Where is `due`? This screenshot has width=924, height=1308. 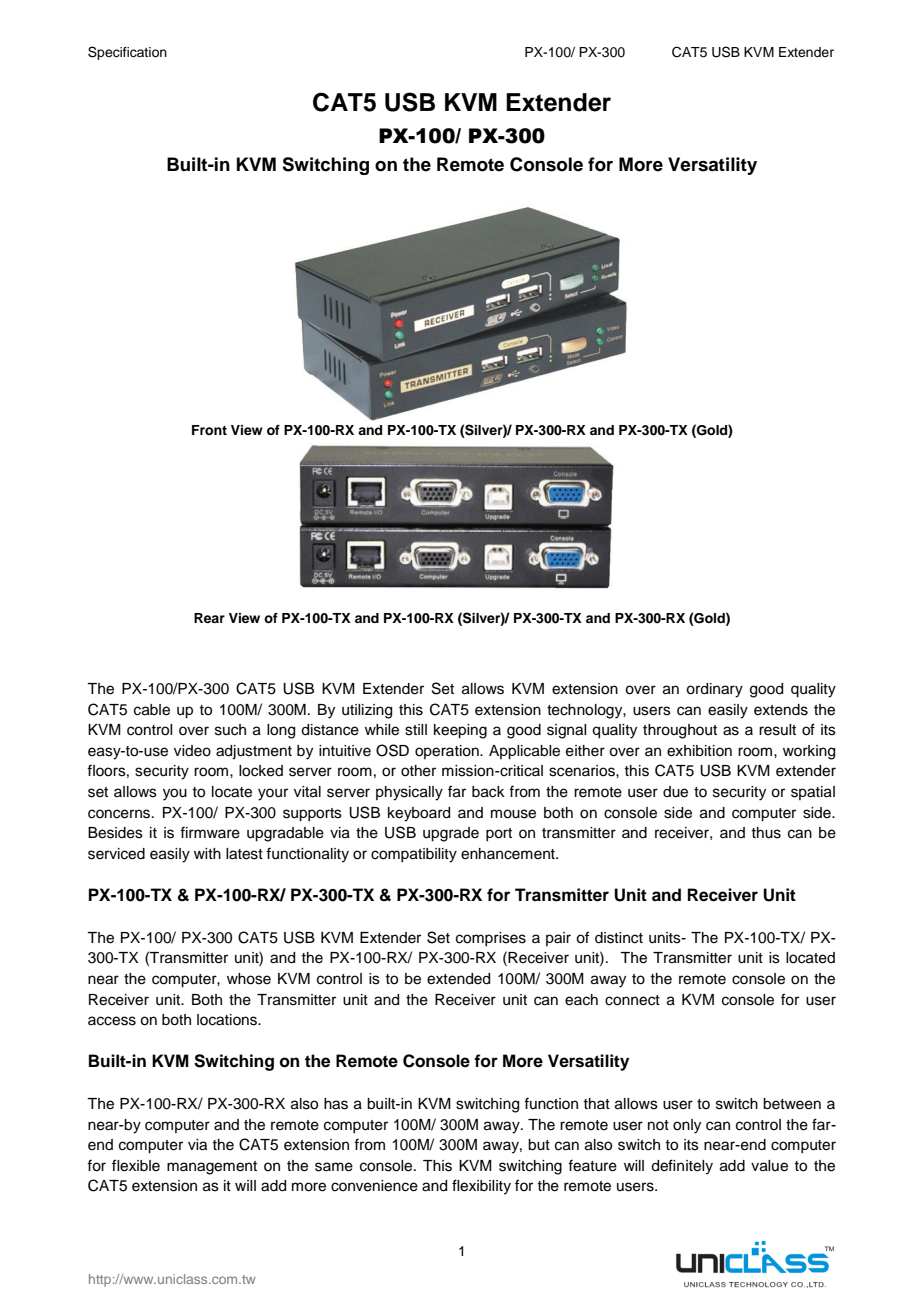
due is located at coordinates (675, 792).
